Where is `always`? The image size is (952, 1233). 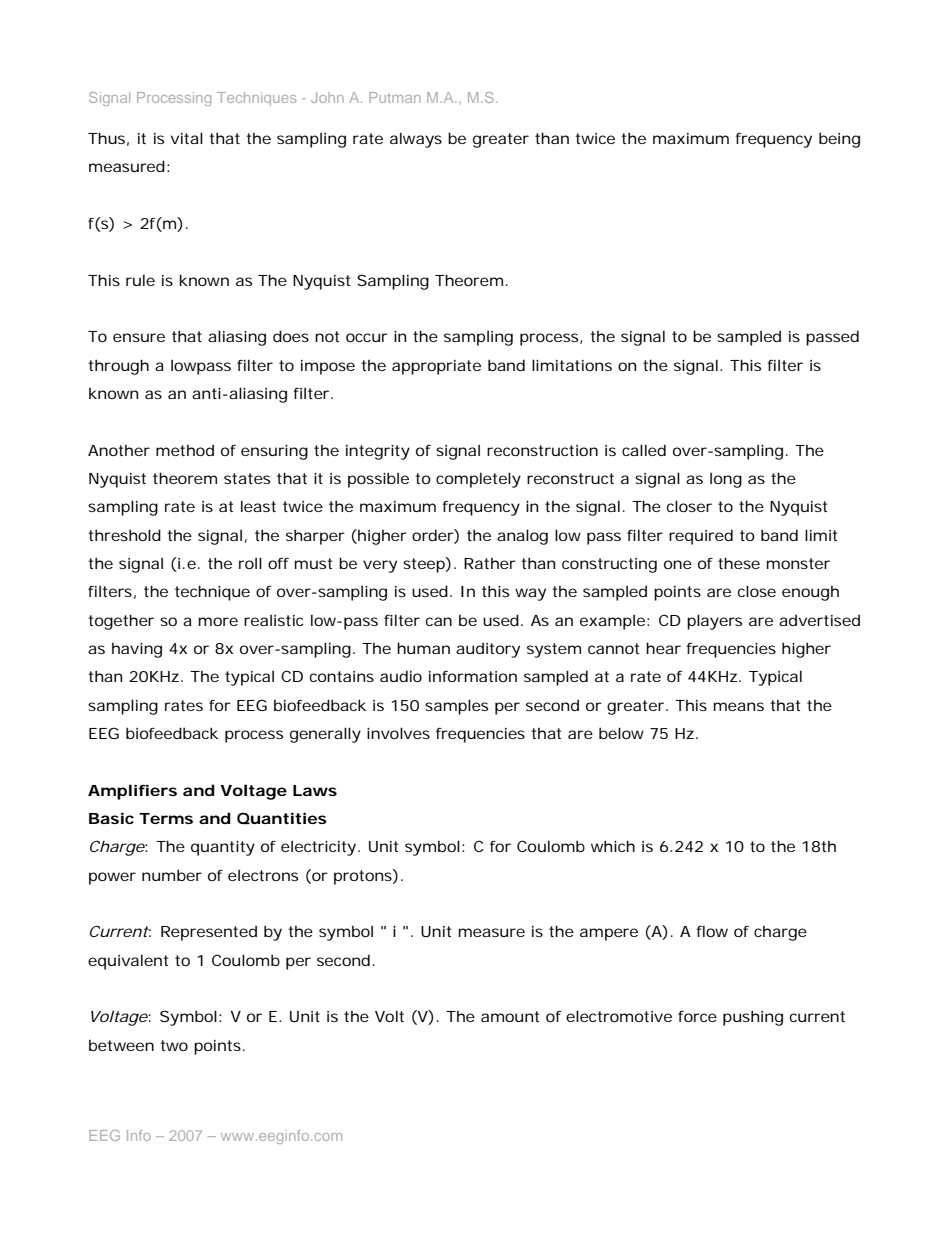
always is located at coordinates (416, 140).
